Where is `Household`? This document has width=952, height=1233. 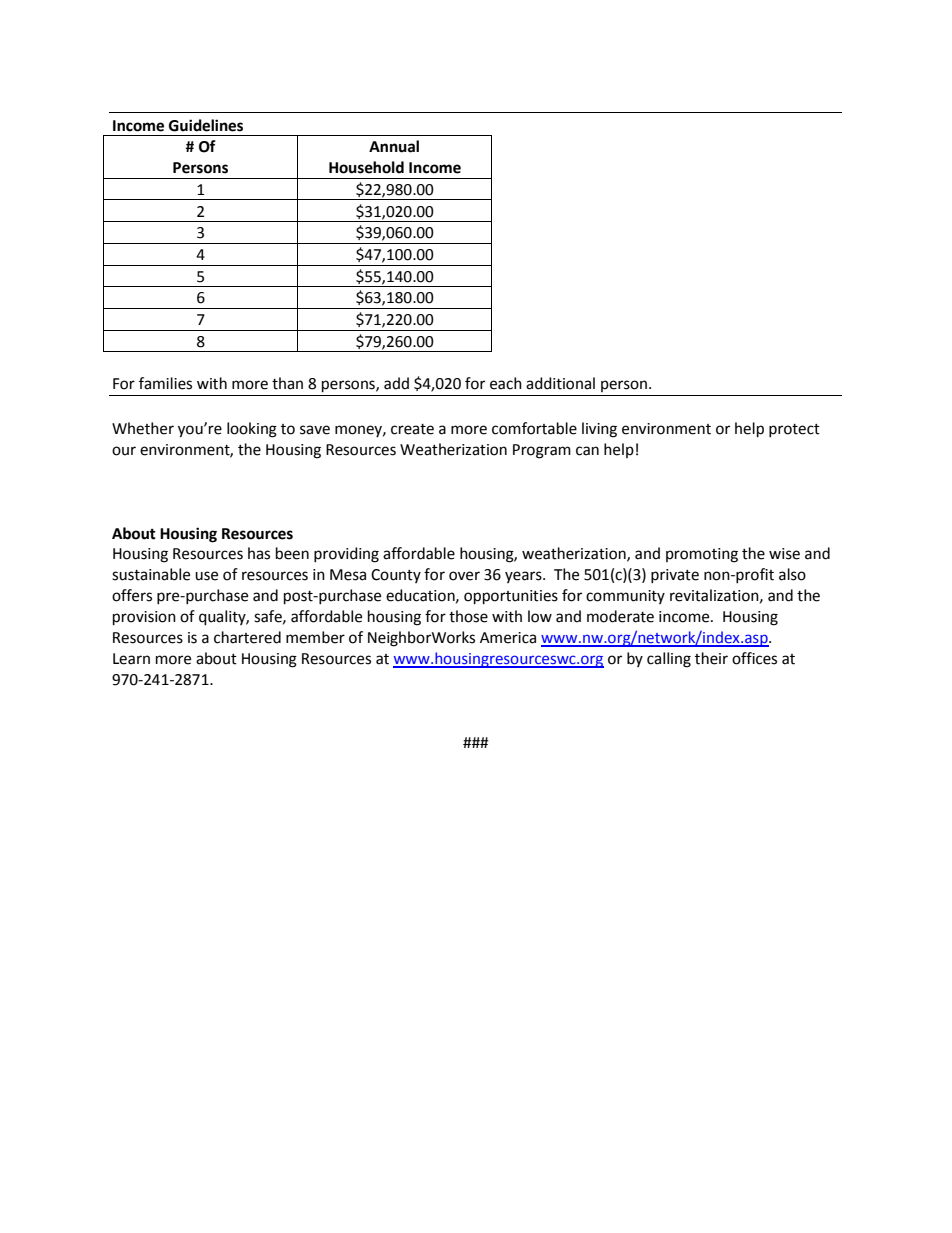
Household is located at coordinates (366, 167).
